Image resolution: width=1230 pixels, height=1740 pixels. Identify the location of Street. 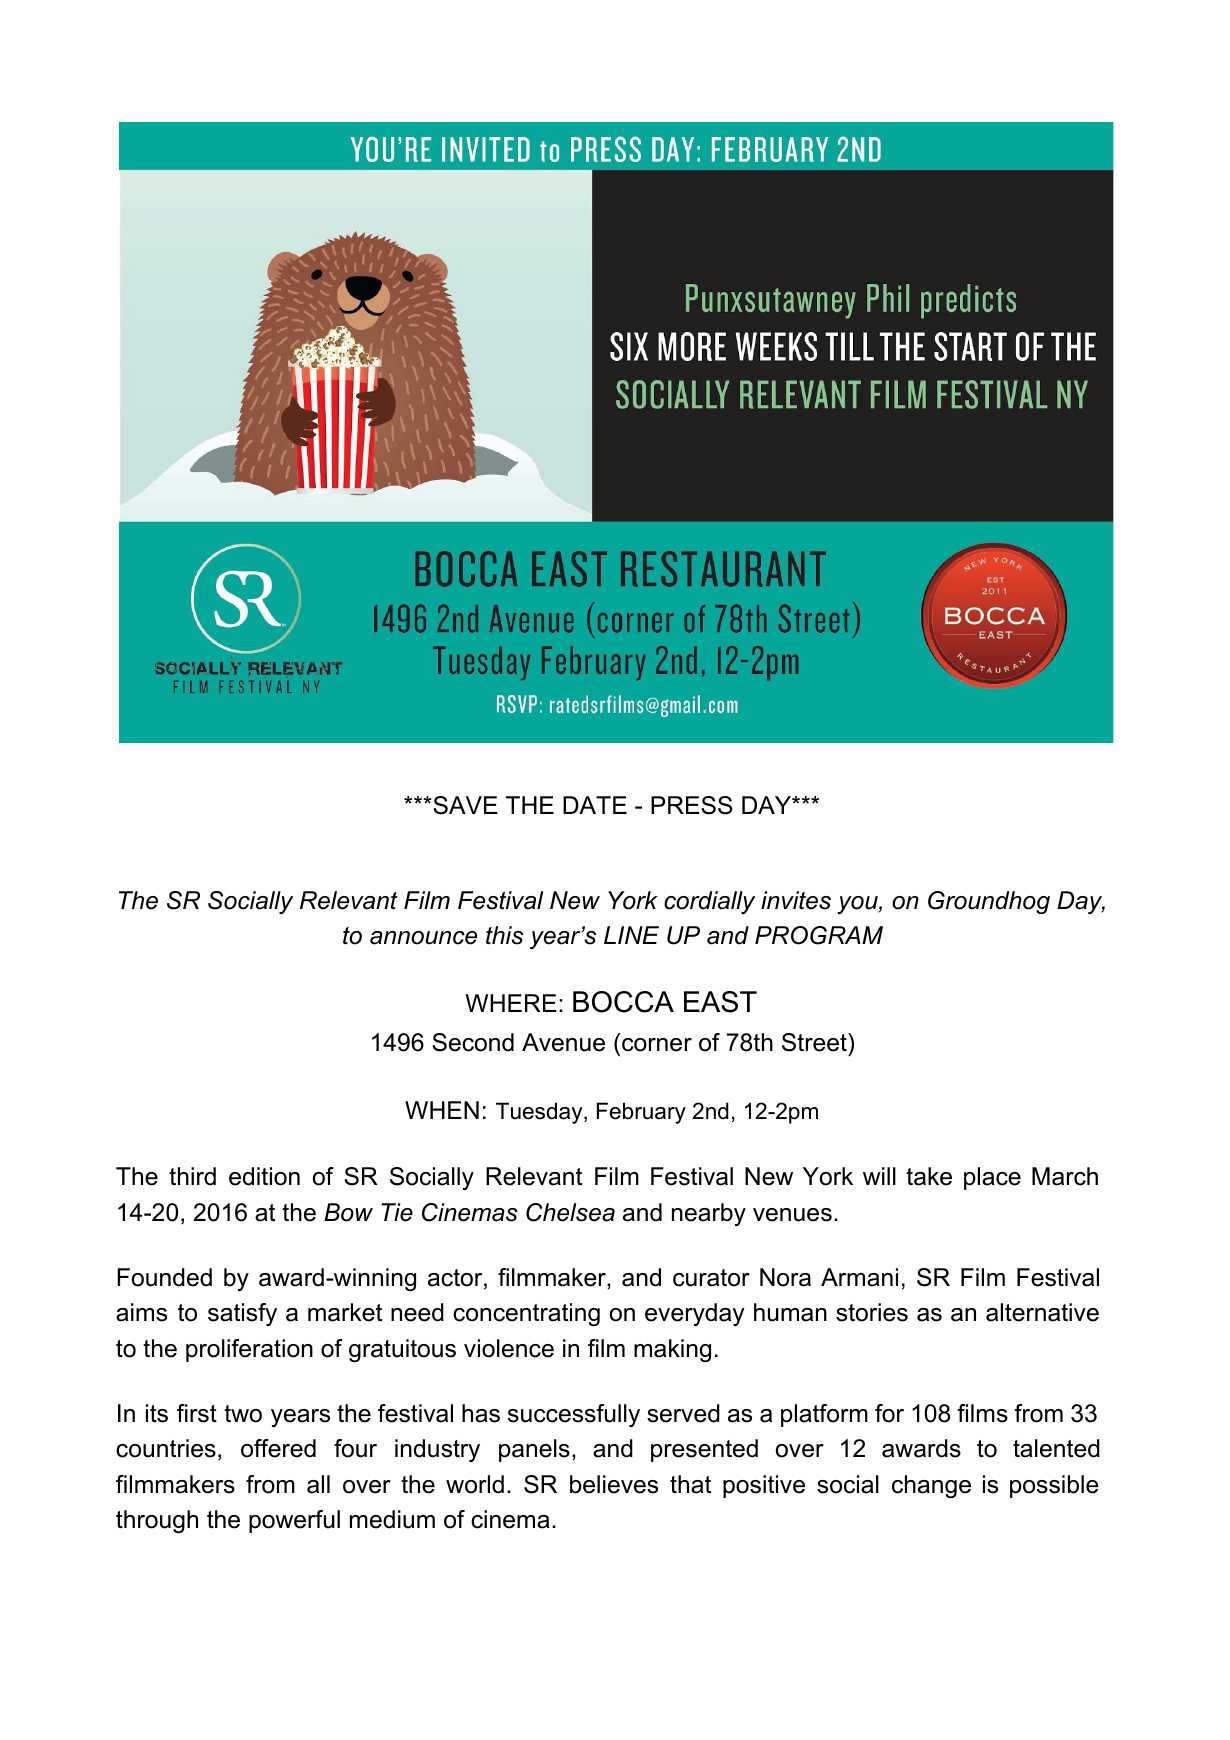
(815, 1042).
